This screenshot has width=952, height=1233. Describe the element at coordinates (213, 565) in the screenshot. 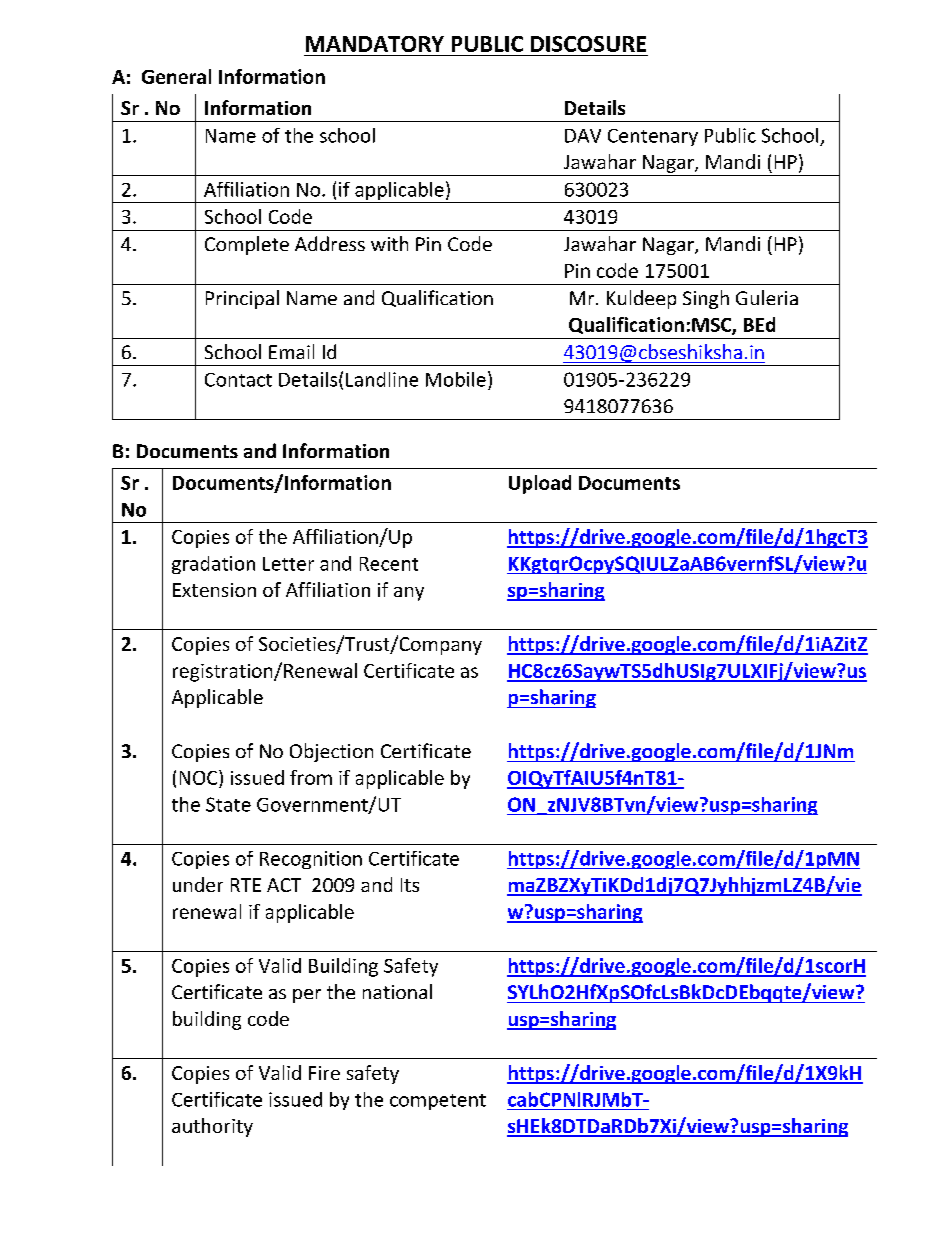

I see `gradation` at that location.
